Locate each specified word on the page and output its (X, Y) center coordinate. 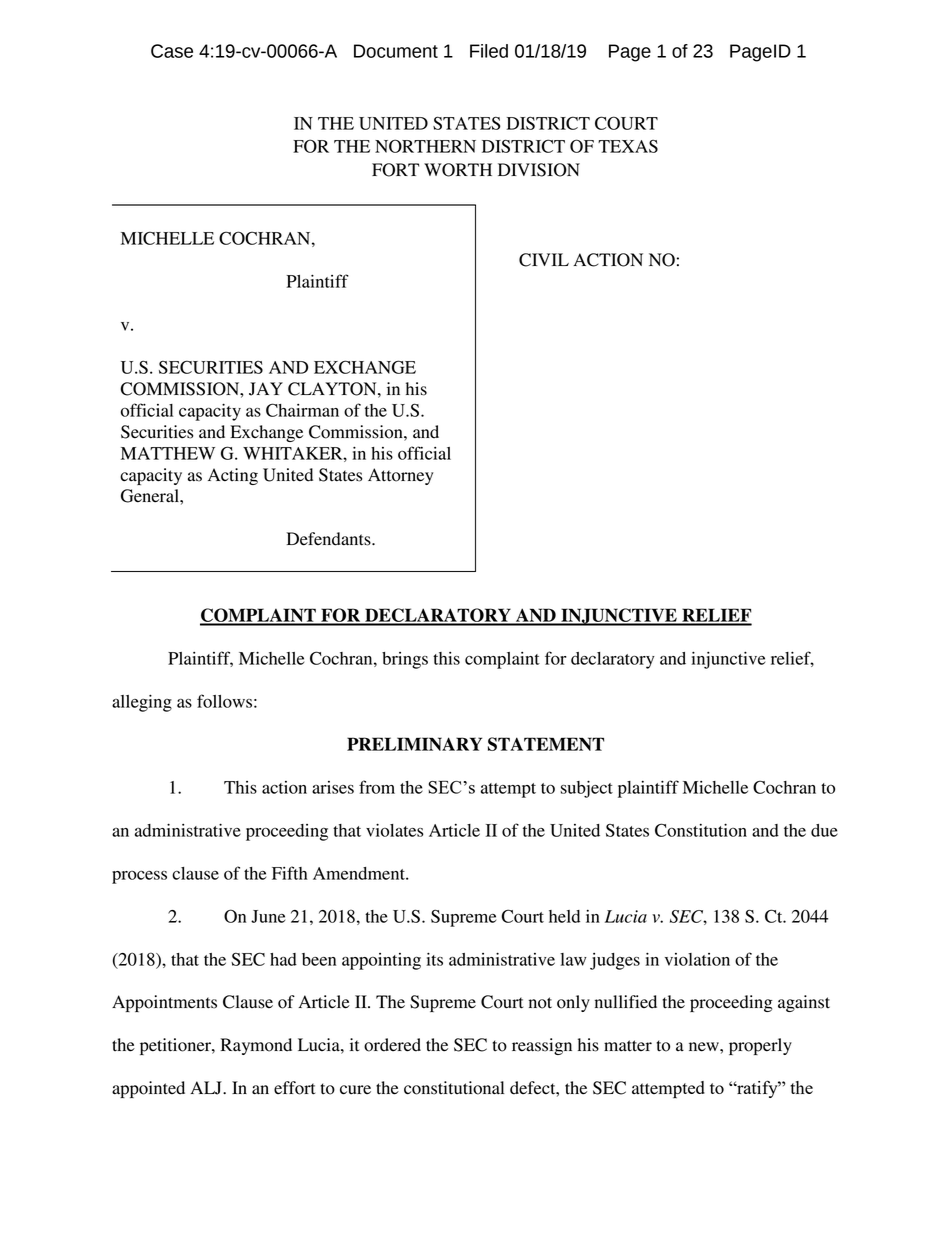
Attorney (400, 476)
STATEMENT (546, 744)
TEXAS (628, 146)
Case (172, 51)
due (824, 830)
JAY (266, 389)
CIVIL (544, 260)
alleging (142, 703)
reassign (542, 1046)
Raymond (256, 1046)
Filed (489, 51)
